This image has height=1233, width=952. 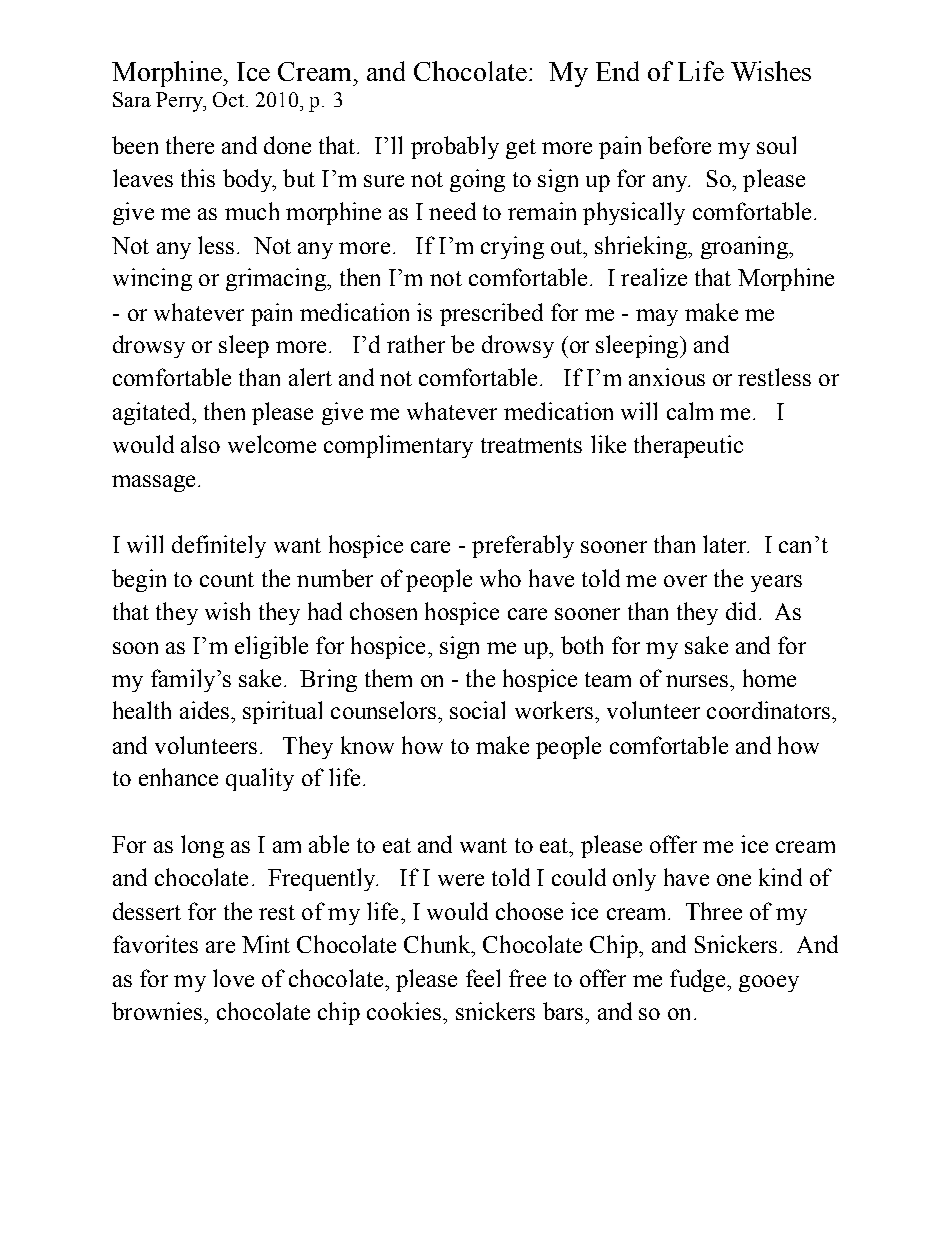 What do you see at coordinates (178, 777) in the image?
I see `enhance` at bounding box center [178, 777].
